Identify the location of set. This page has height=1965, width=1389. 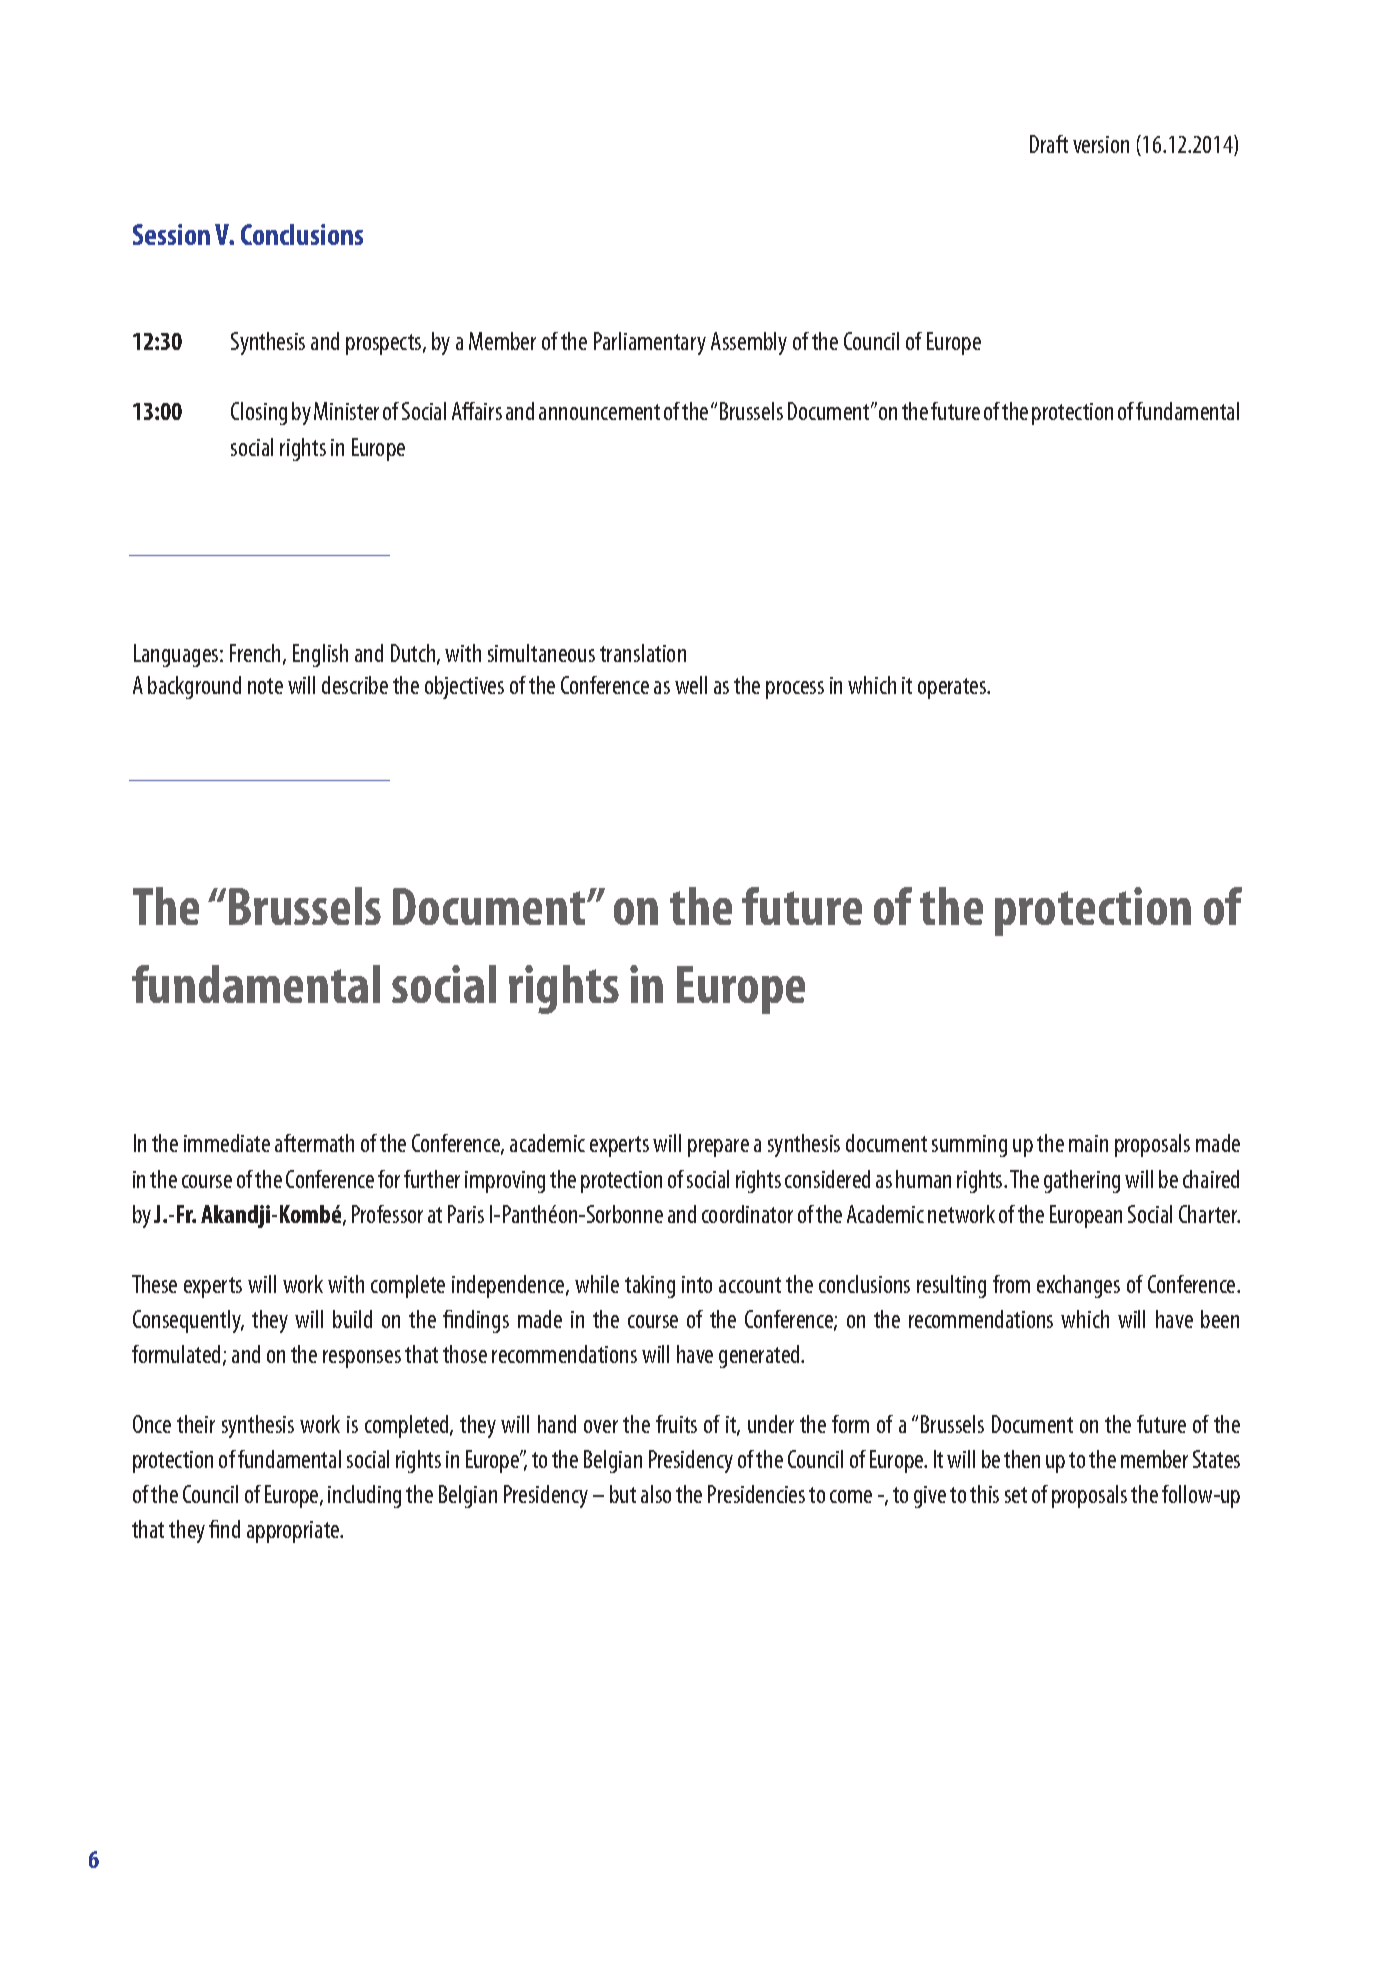
(1016, 1495).
